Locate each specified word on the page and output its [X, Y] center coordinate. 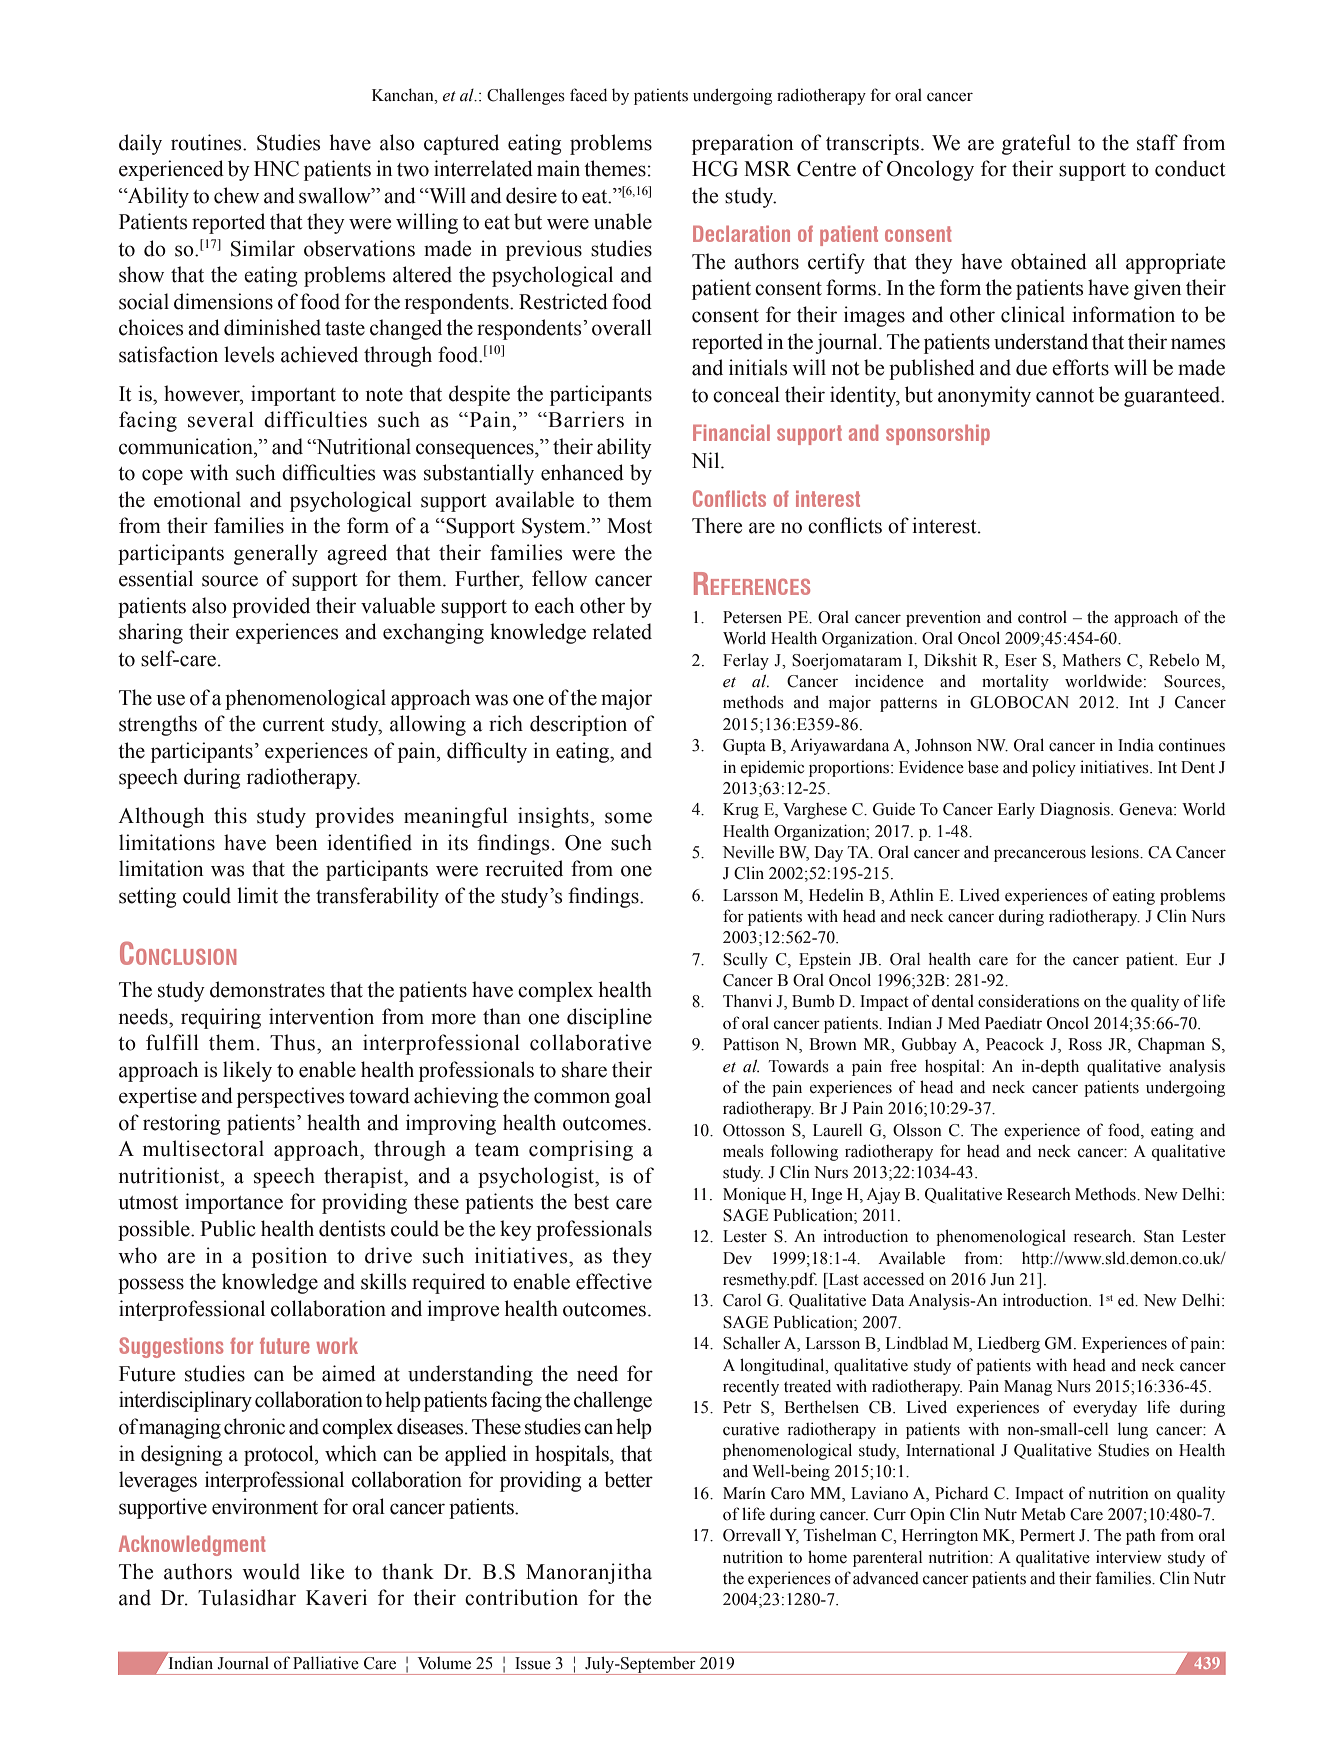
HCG [715, 169]
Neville [748, 852]
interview [1129, 1557]
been [296, 842]
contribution [521, 1597]
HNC [276, 169]
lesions [1116, 852]
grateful [1036, 144]
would [271, 1571]
